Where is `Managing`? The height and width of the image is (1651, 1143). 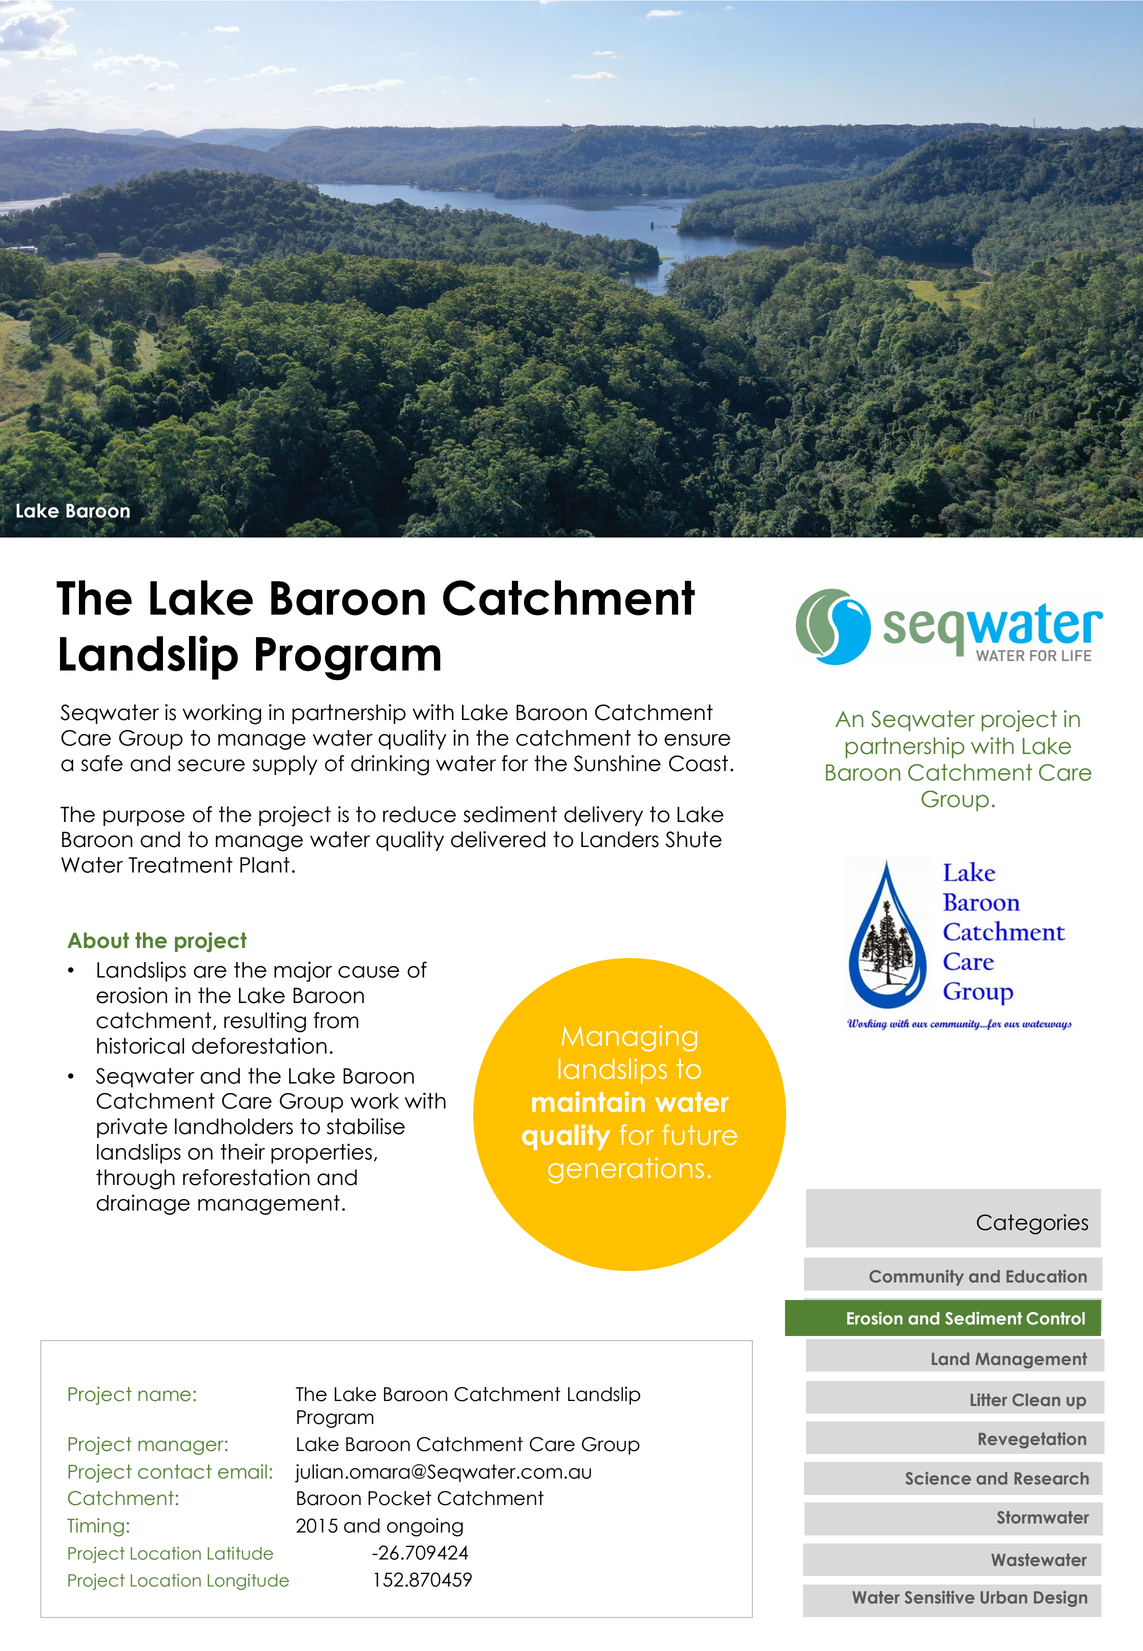 Managing is located at coordinates (629, 1038).
